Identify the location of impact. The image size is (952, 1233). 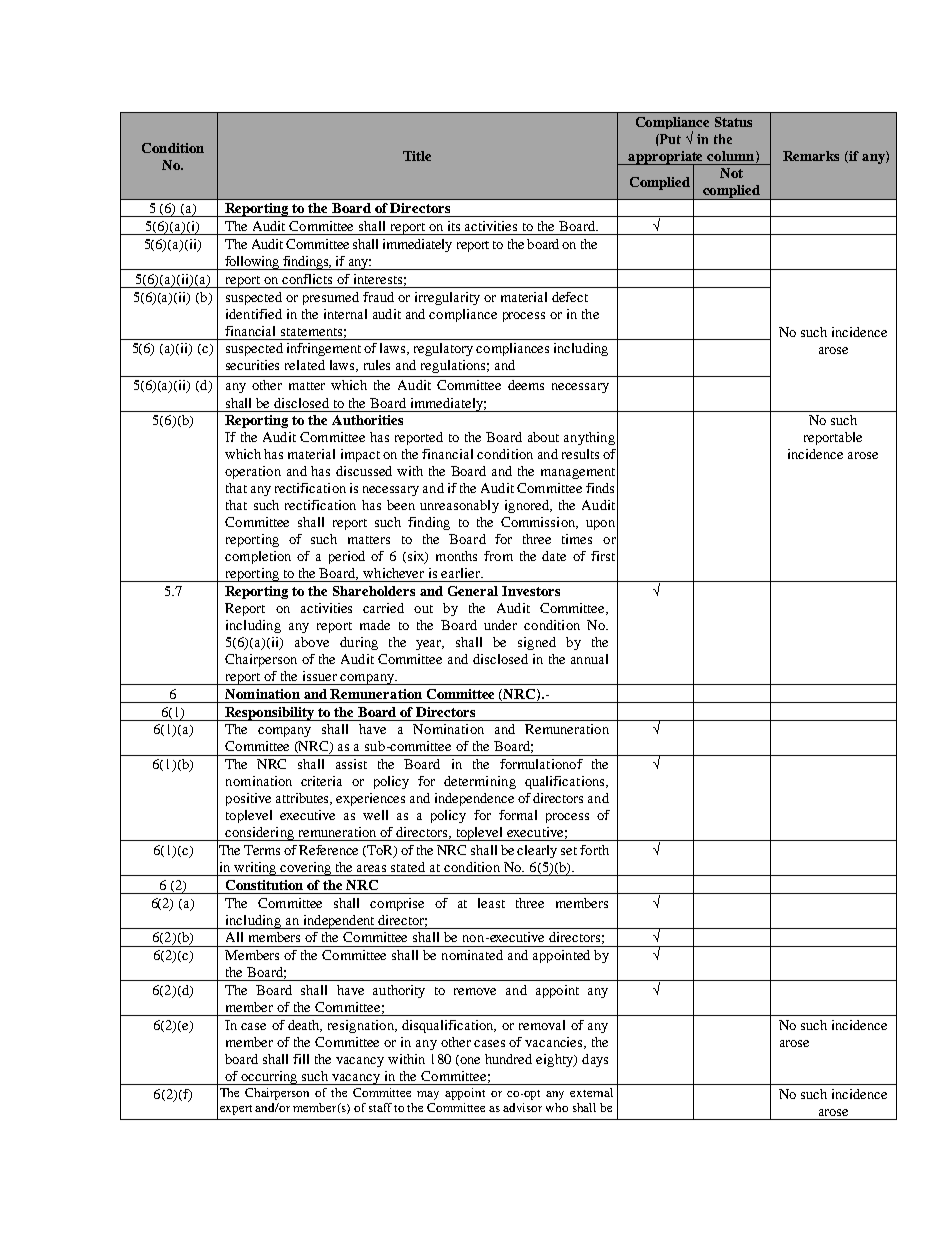
(360, 455).
